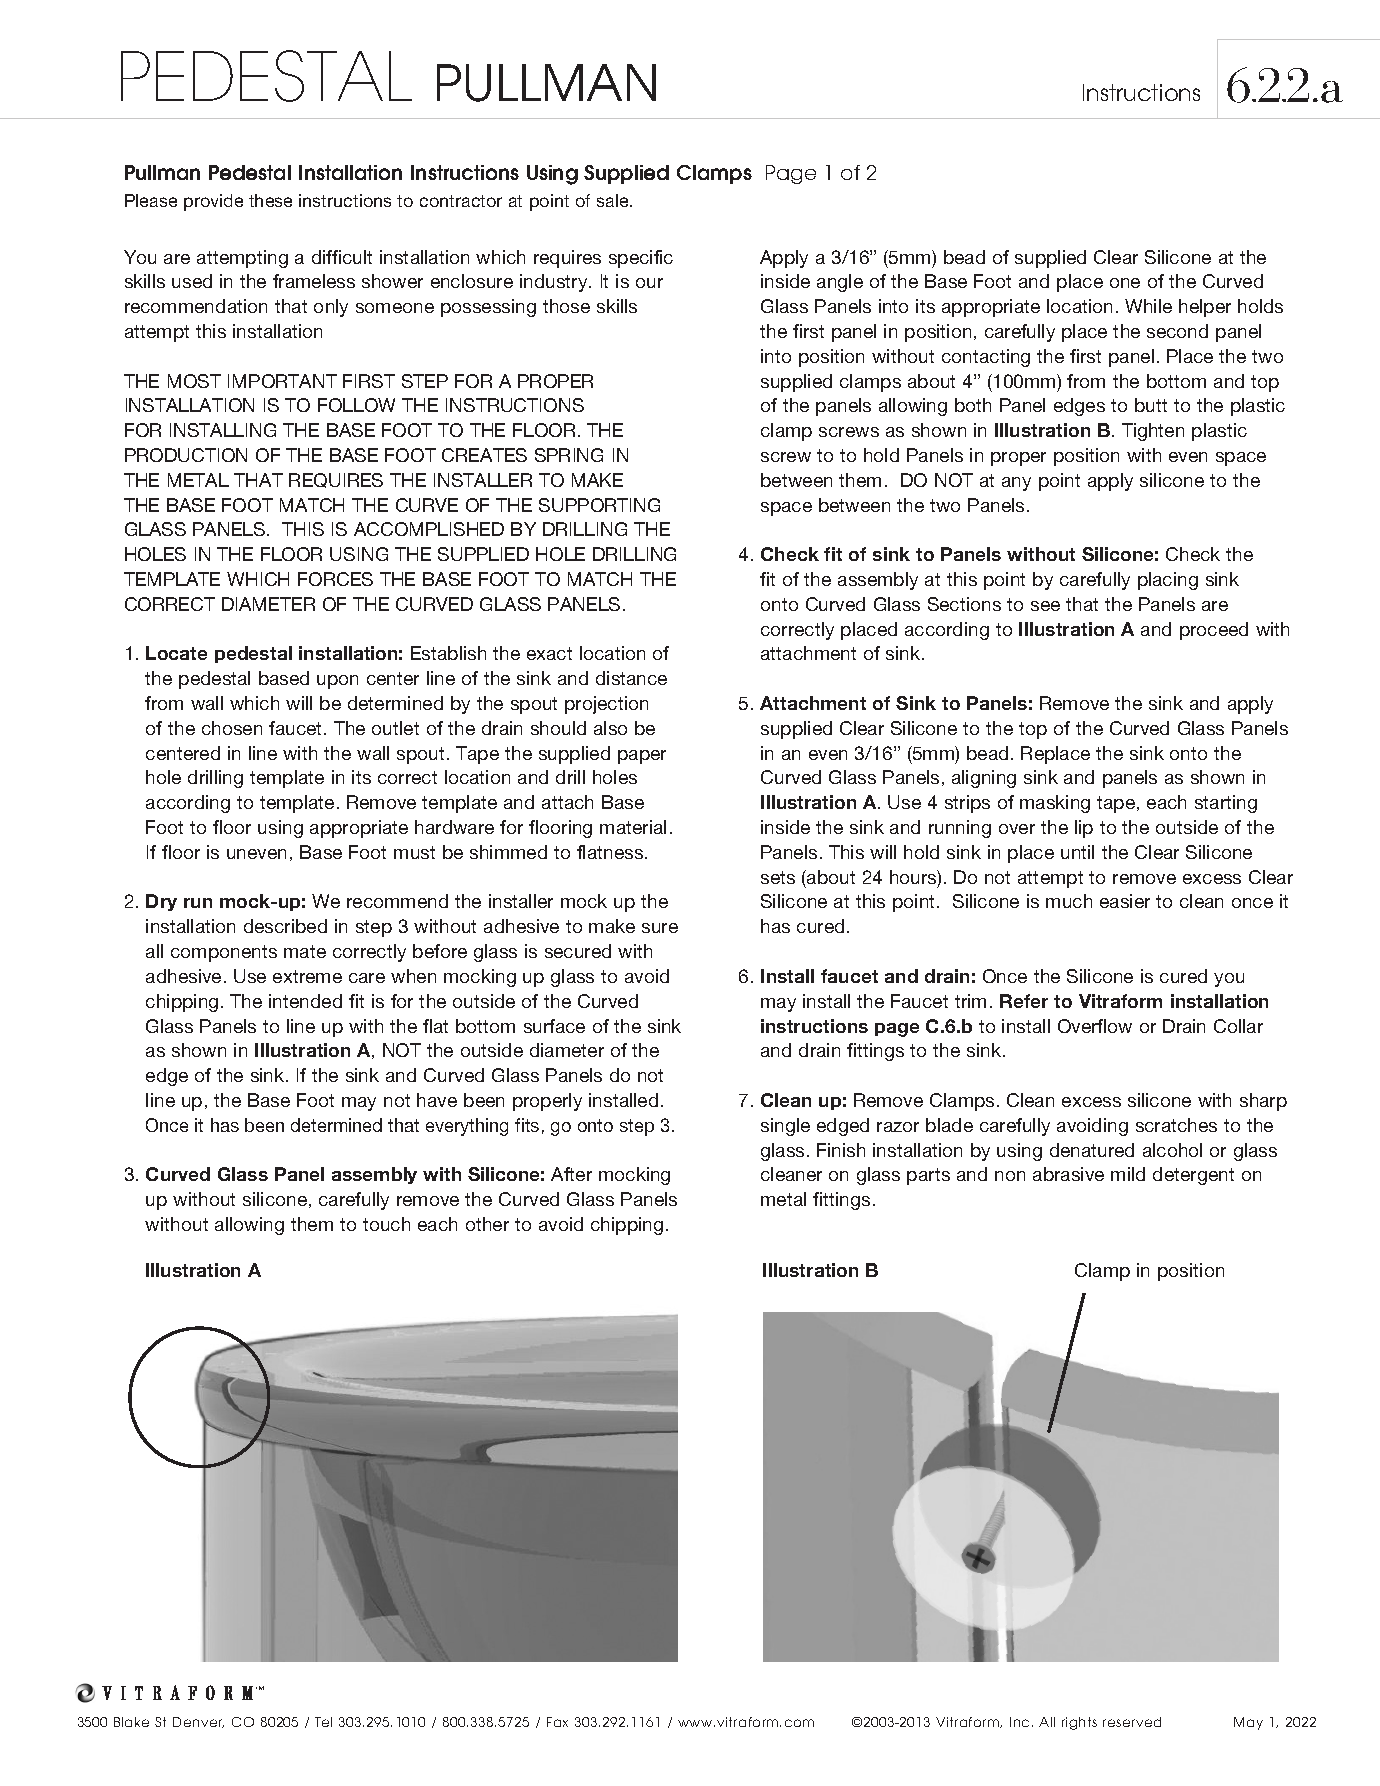 The width and height of the screenshot is (1380, 1786). What do you see at coordinates (778, 877) in the screenshot?
I see `sets` at bounding box center [778, 877].
